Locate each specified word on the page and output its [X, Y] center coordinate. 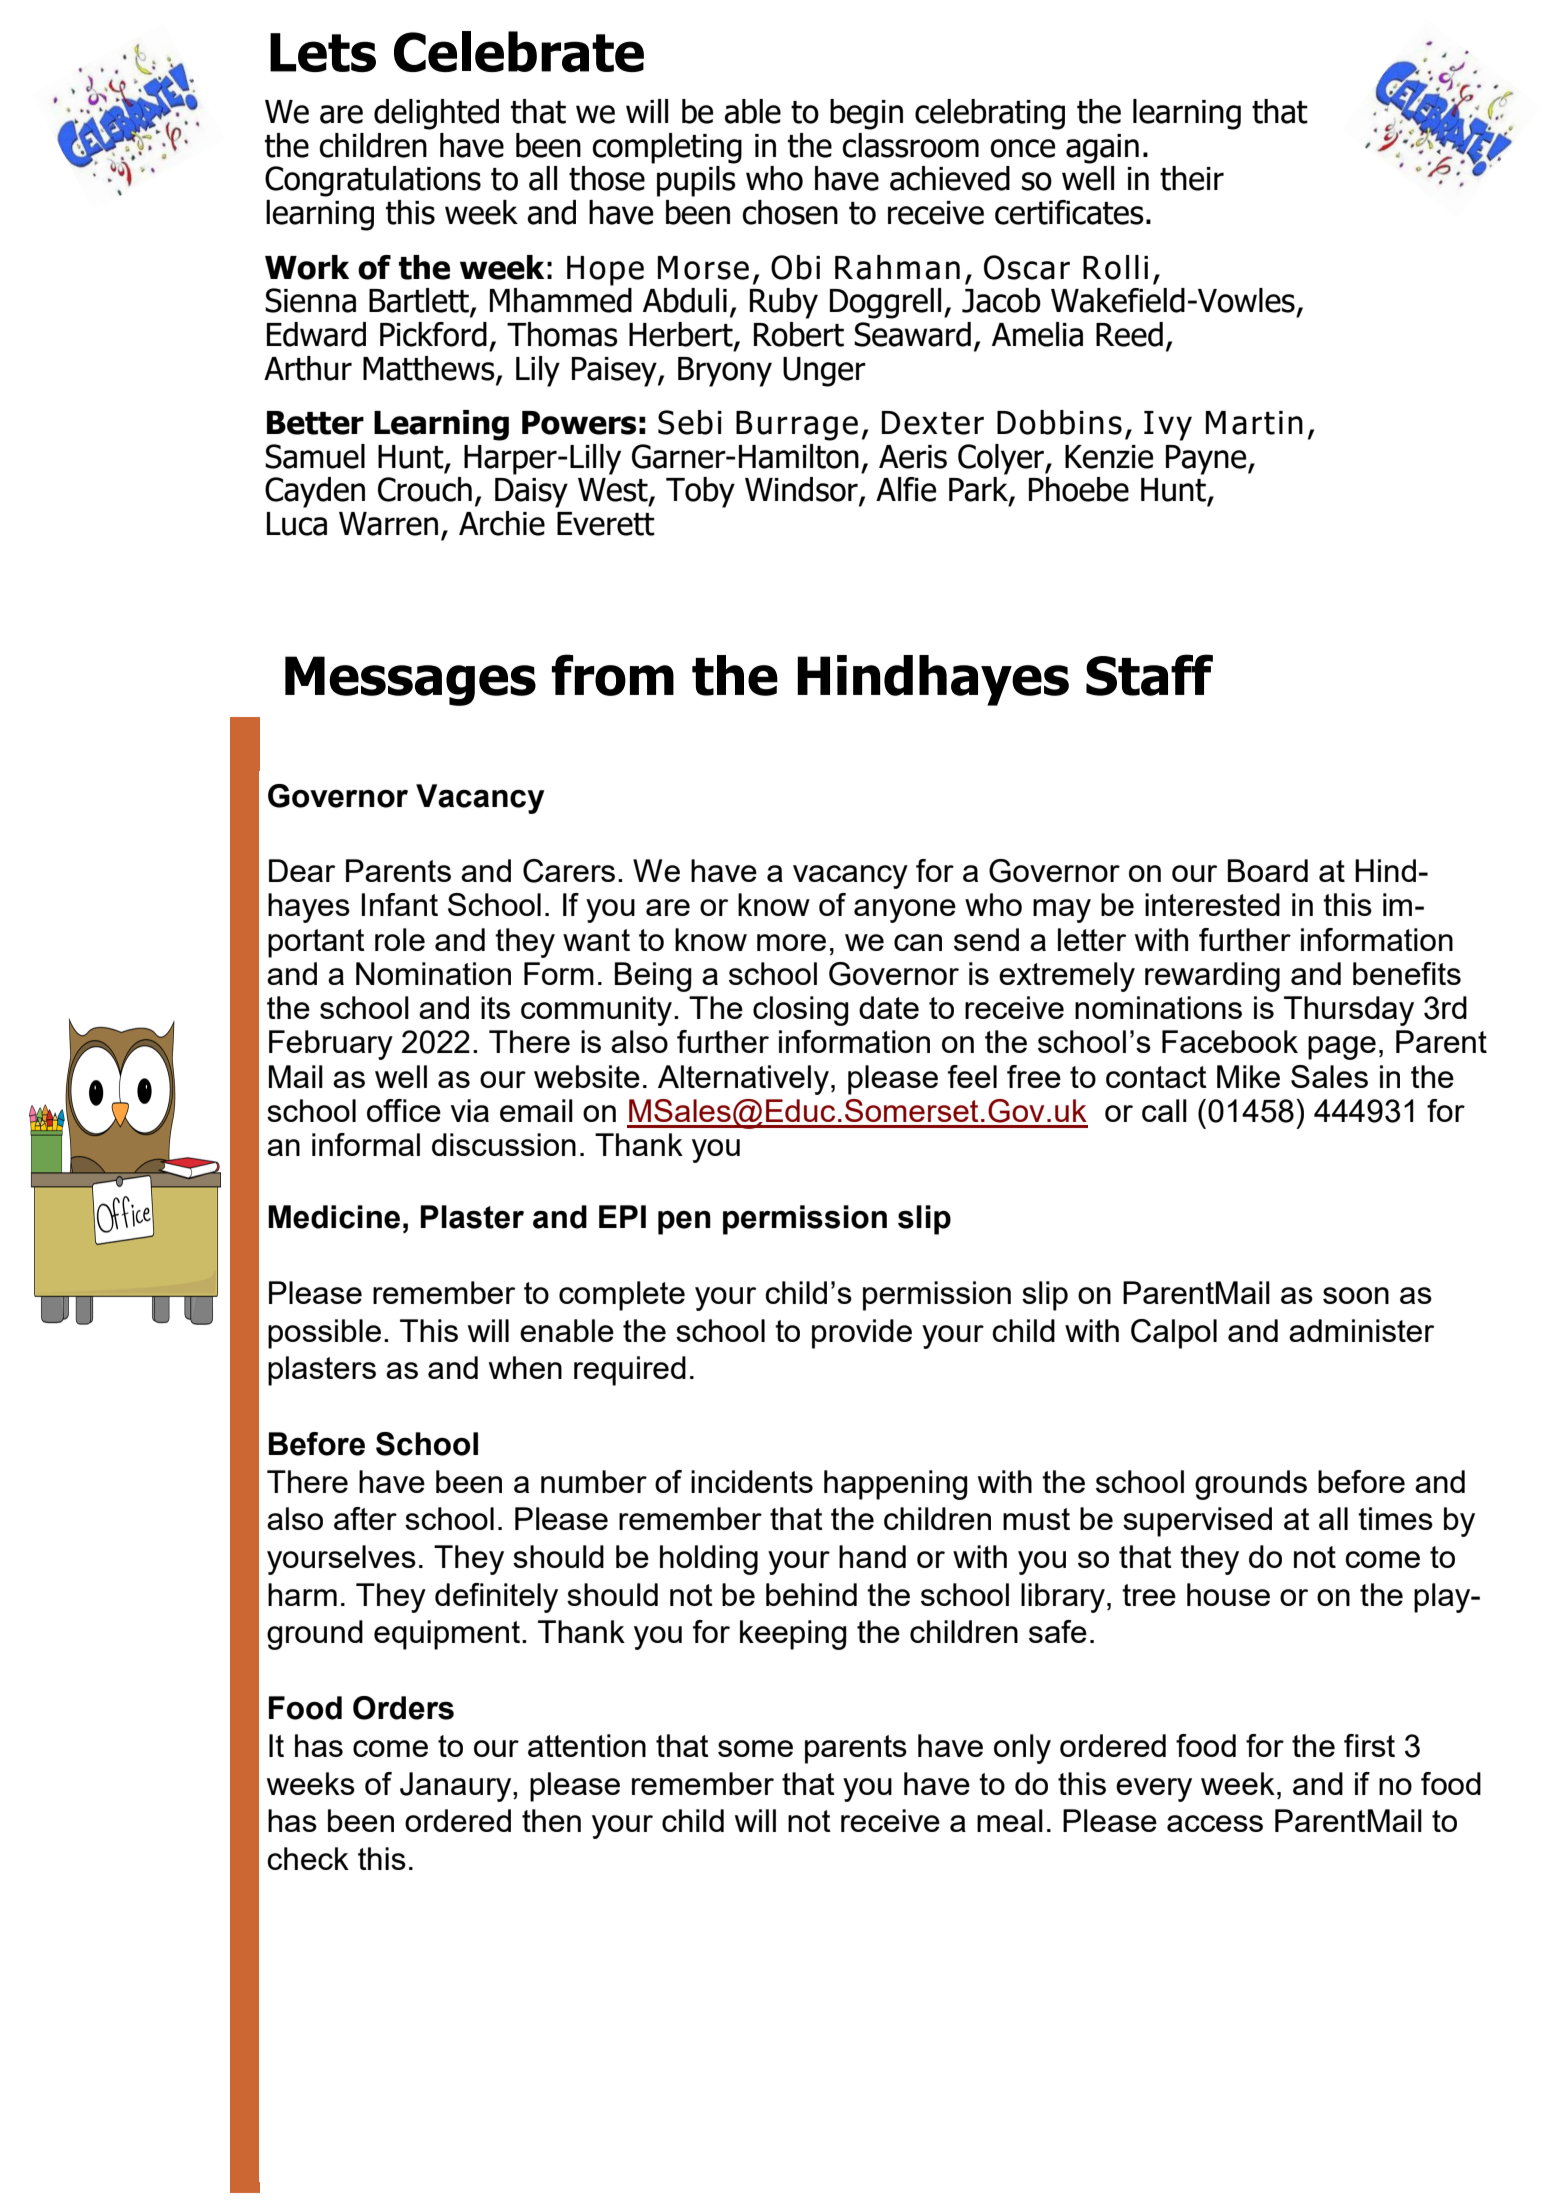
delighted [436, 114]
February [331, 1045]
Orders [403, 1708]
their [1192, 178]
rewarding [1212, 977]
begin [866, 114]
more [791, 942]
